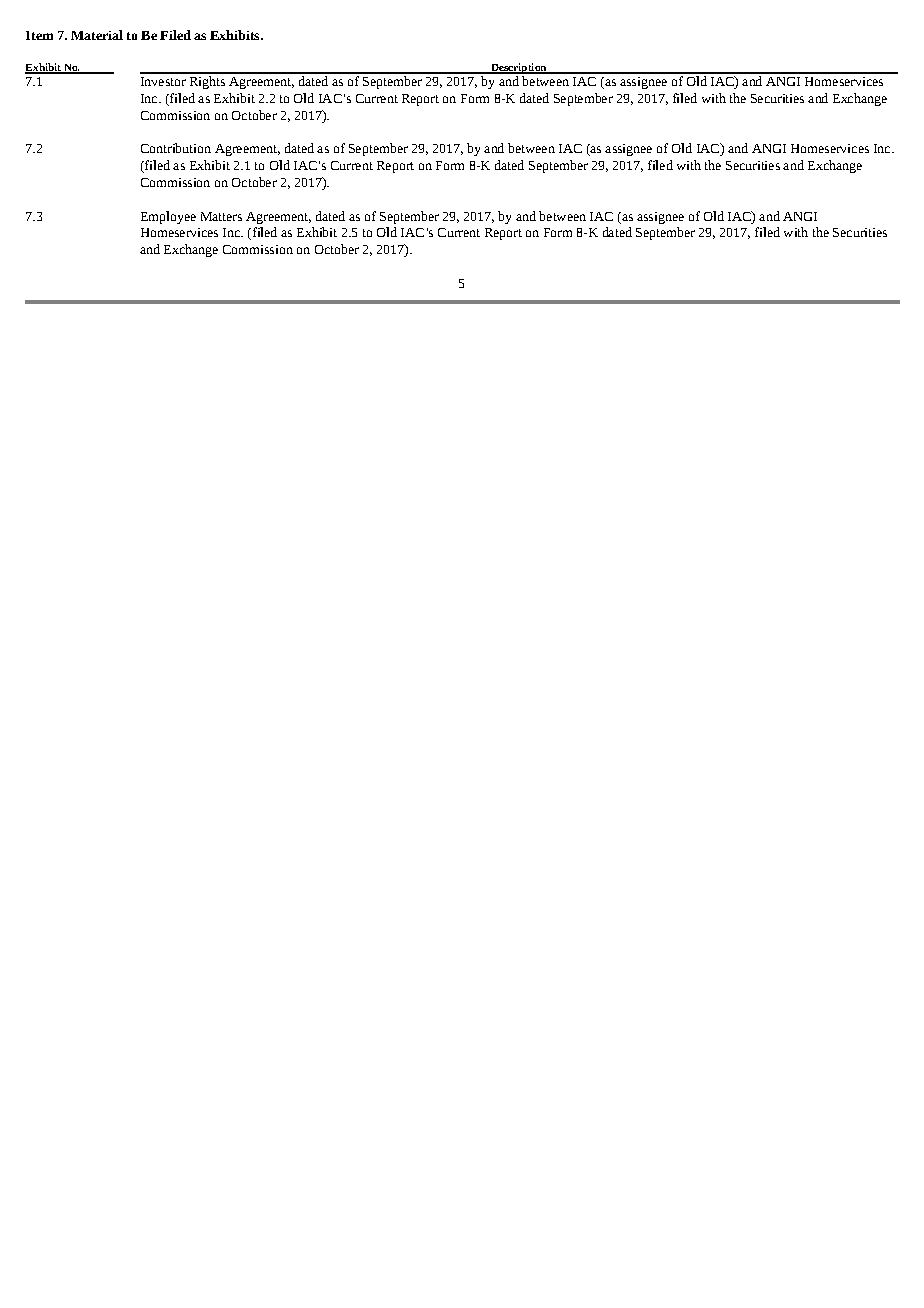 This screenshot has height=1308, width=924. What do you see at coordinates (39, 35) in the screenshot?
I see `Item` at bounding box center [39, 35].
